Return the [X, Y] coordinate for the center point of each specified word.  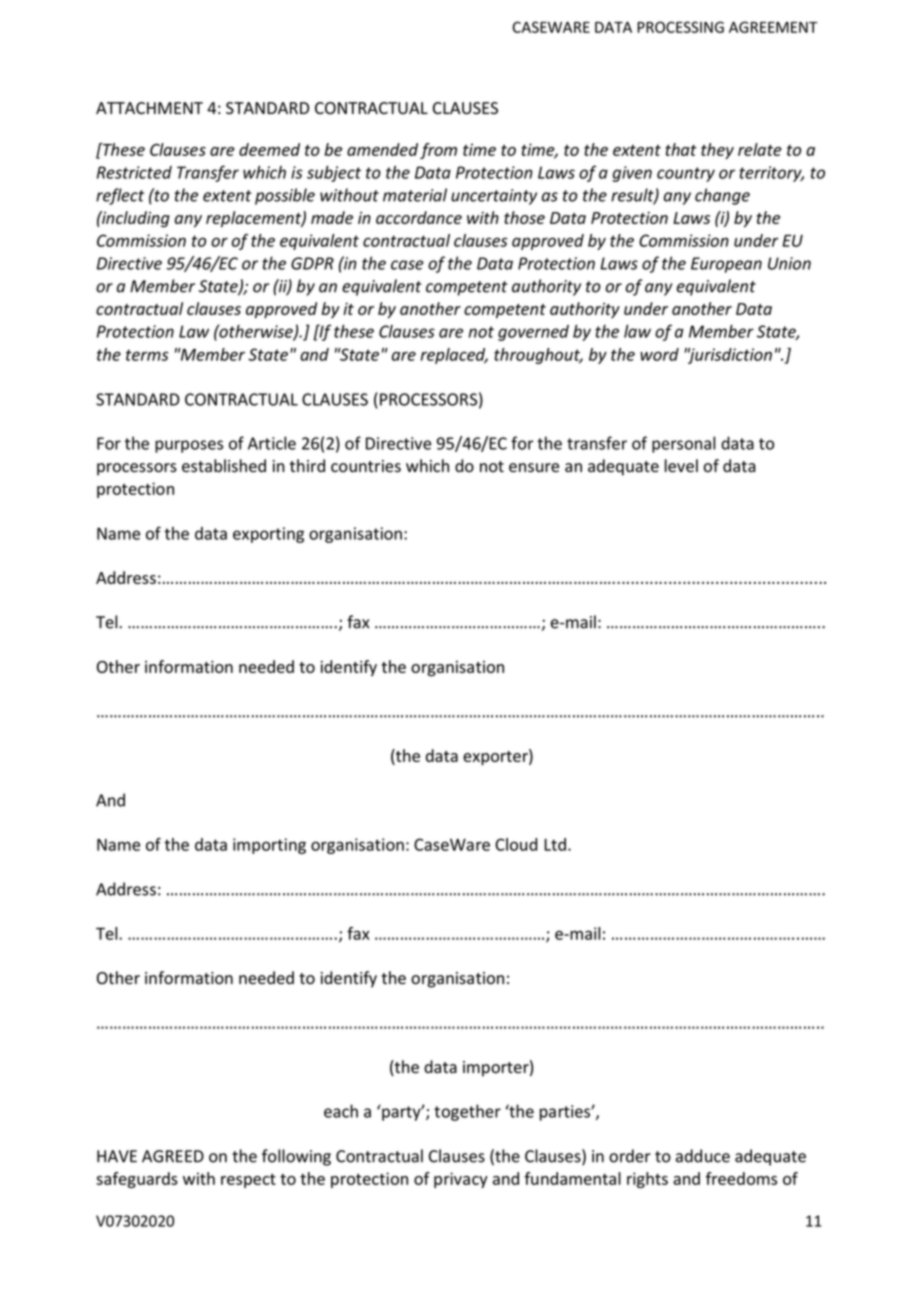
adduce [703, 1156]
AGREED [173, 1156]
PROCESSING [680, 27]
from [438, 151]
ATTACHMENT [149, 108]
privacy [461, 1180]
